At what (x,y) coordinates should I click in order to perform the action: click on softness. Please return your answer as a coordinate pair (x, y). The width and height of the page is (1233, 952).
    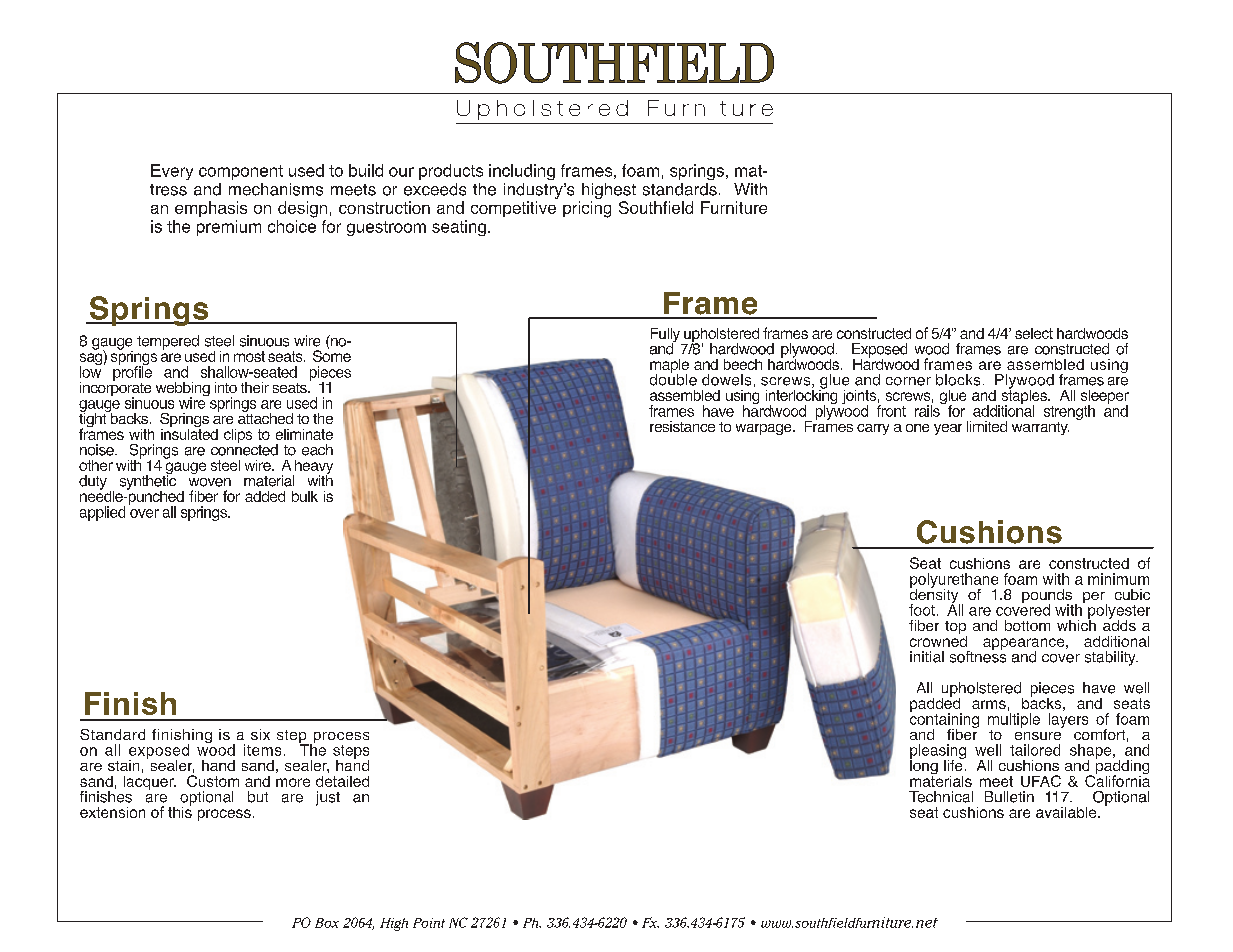
    Looking at the image, I should click on (978, 655).
